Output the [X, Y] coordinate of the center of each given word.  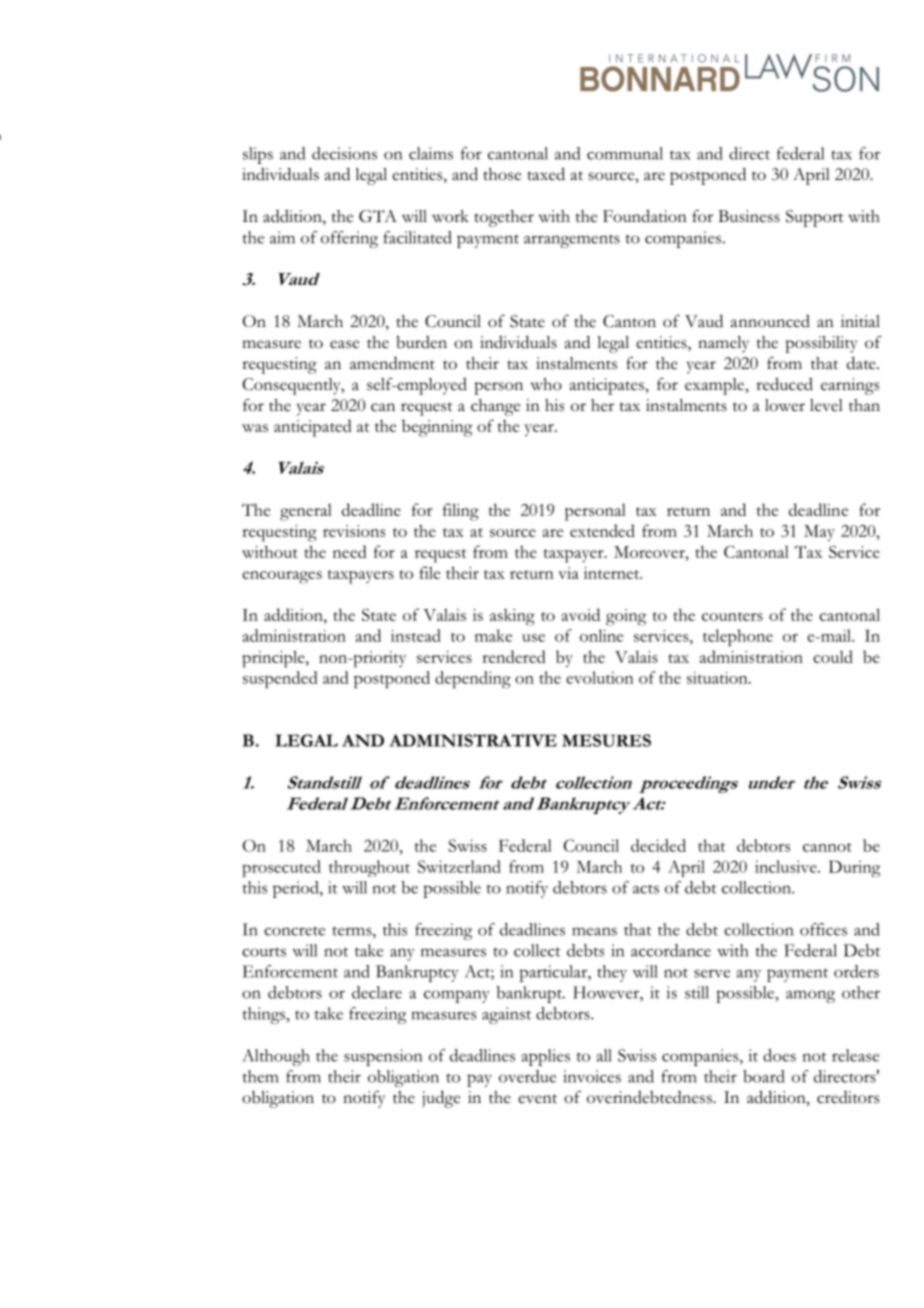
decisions [344, 153]
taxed [546, 174]
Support [815, 218]
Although [276, 1057]
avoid [581, 614]
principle [274, 659]
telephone [738, 637]
